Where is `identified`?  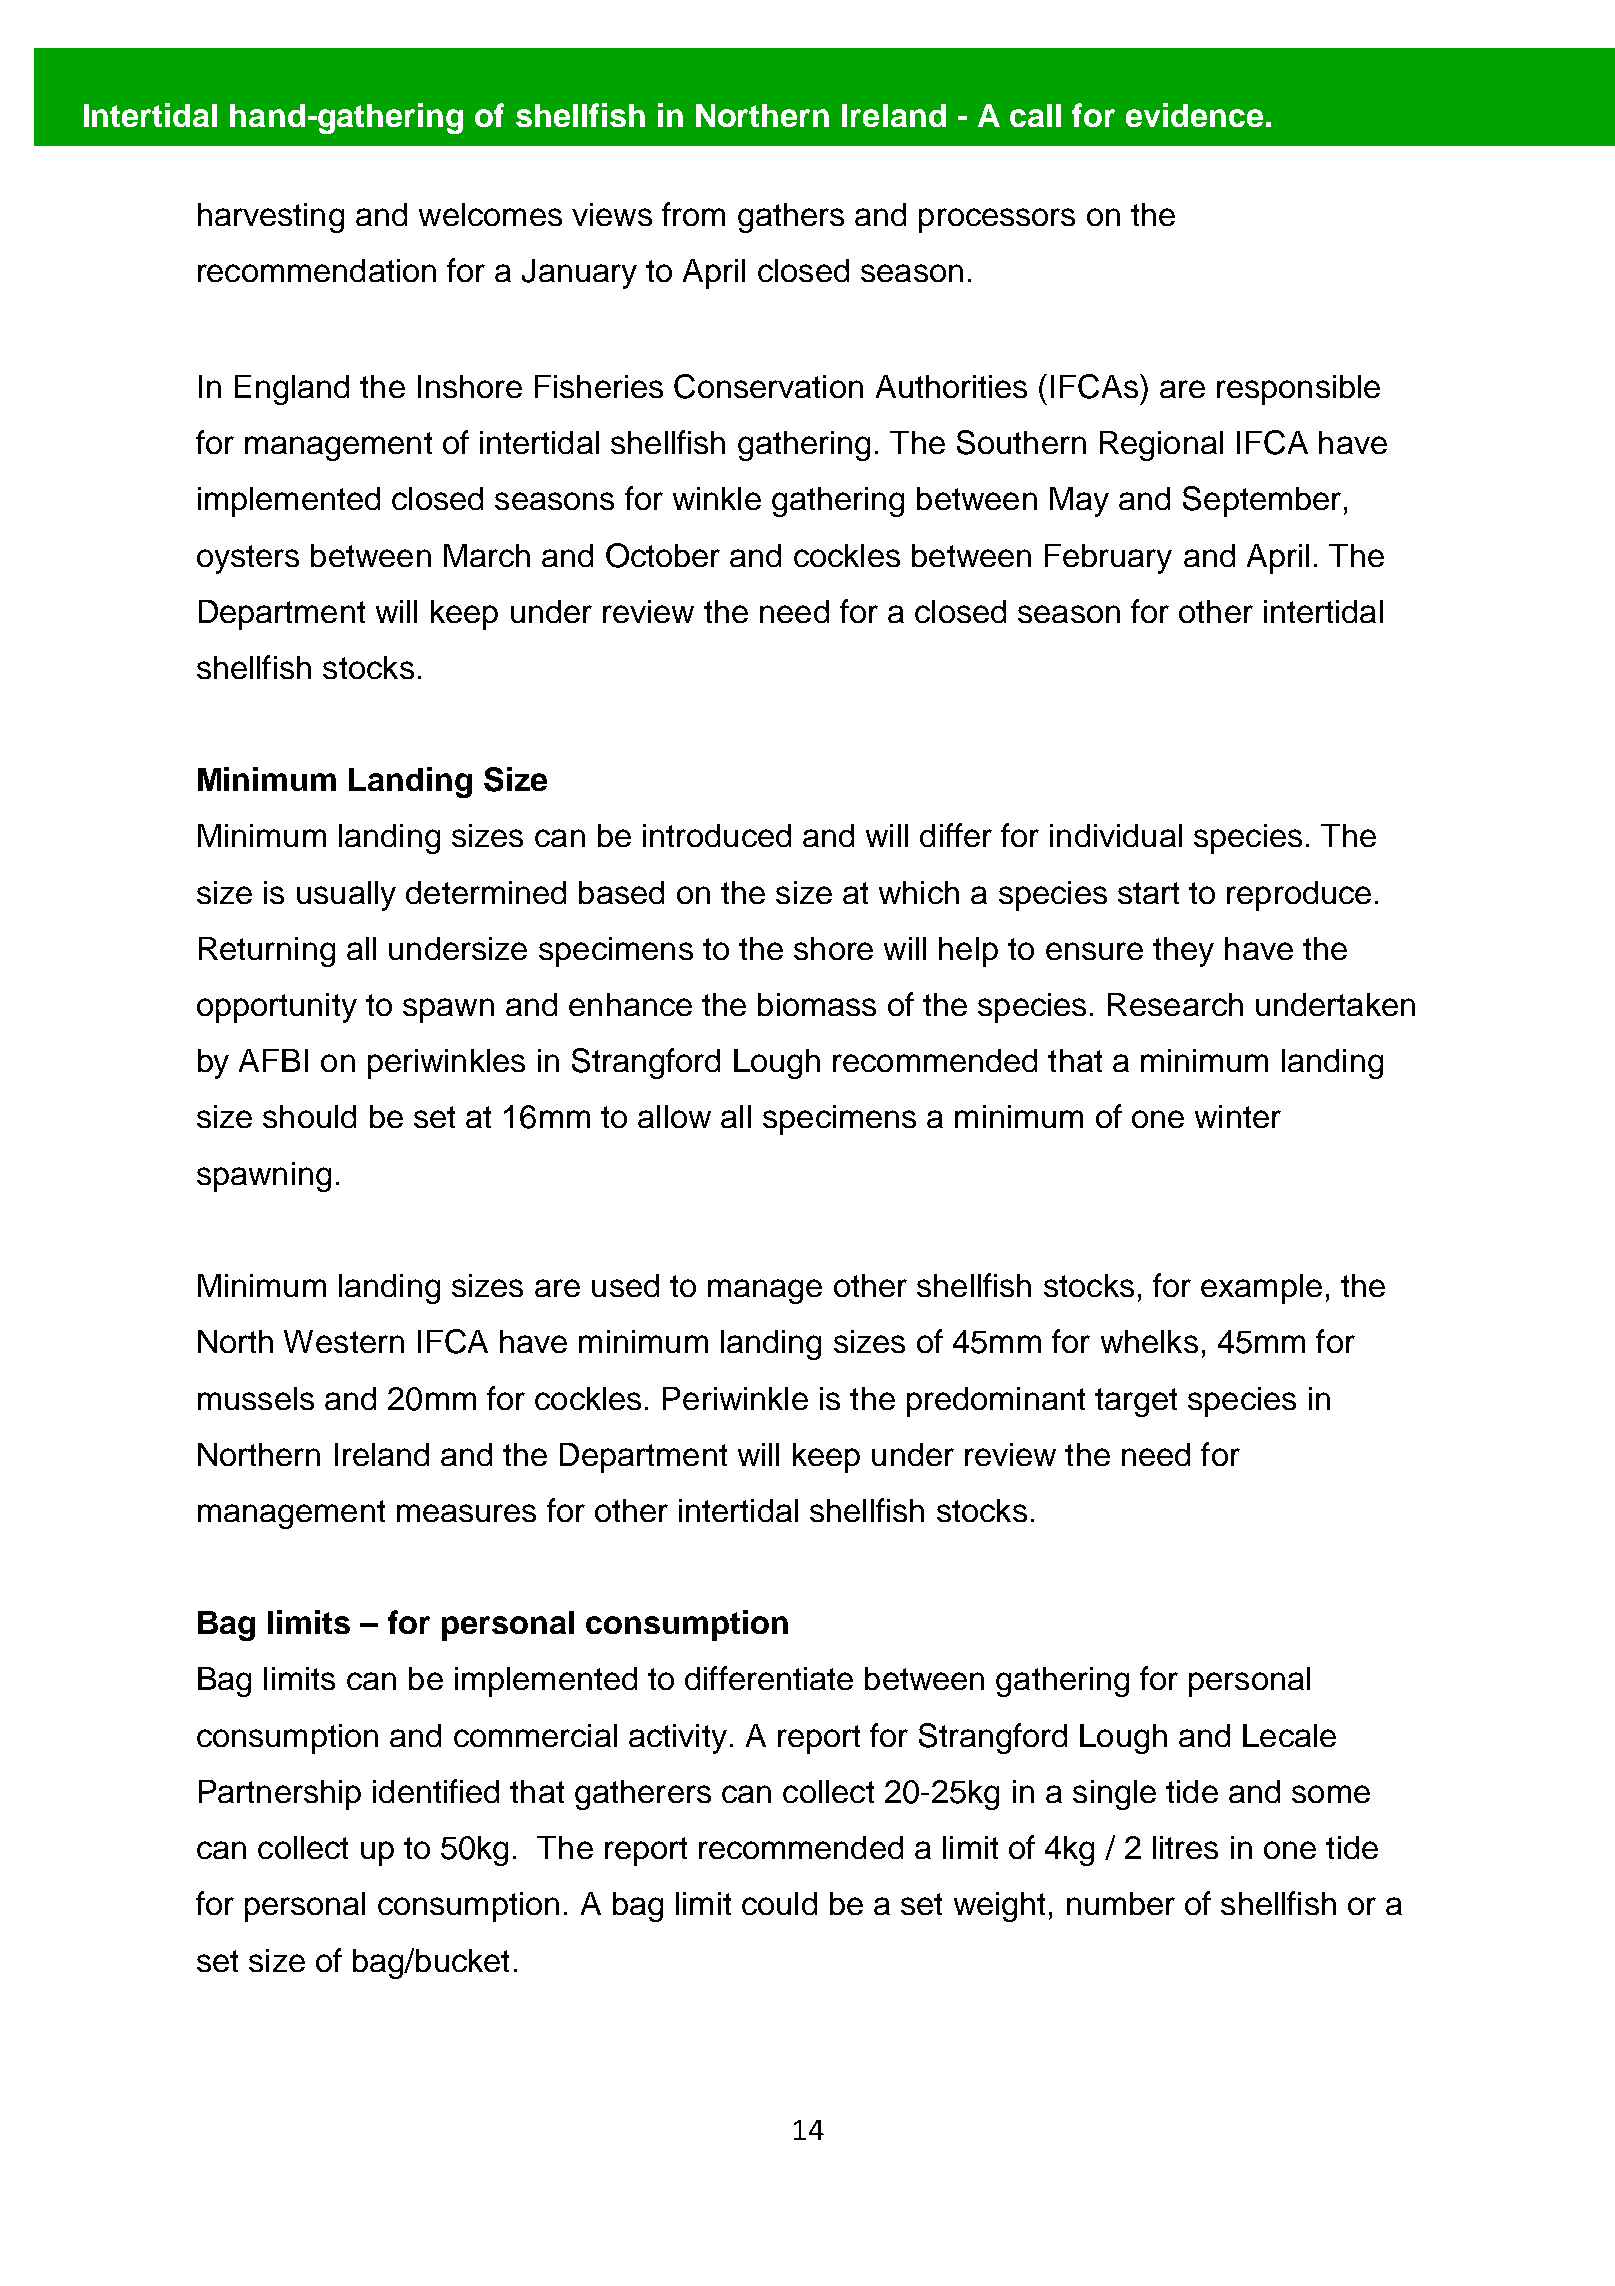 identified is located at coordinates (436, 1791).
